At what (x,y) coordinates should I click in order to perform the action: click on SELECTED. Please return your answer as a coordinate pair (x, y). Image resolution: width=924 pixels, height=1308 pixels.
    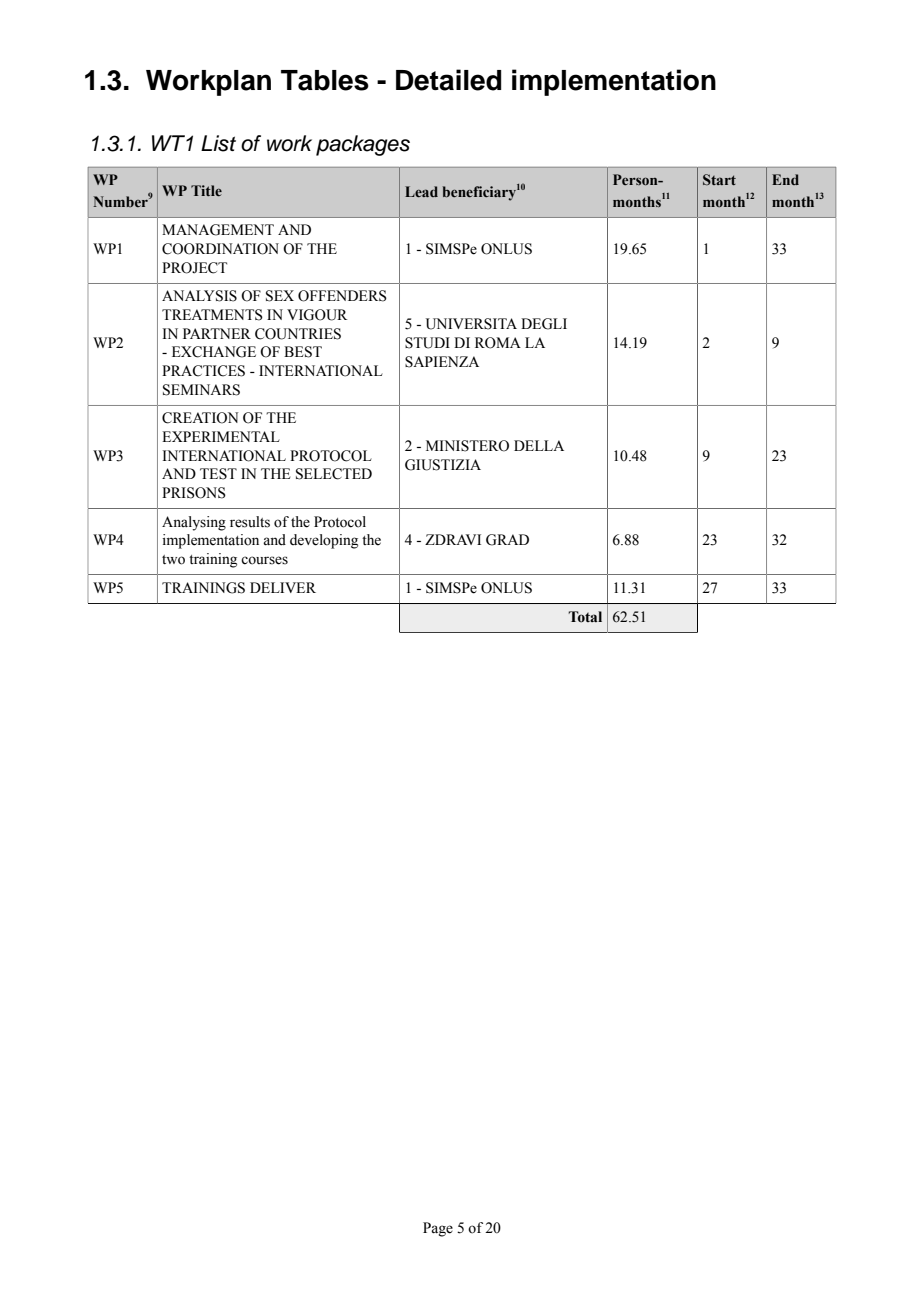
    Looking at the image, I should click on (334, 474).
